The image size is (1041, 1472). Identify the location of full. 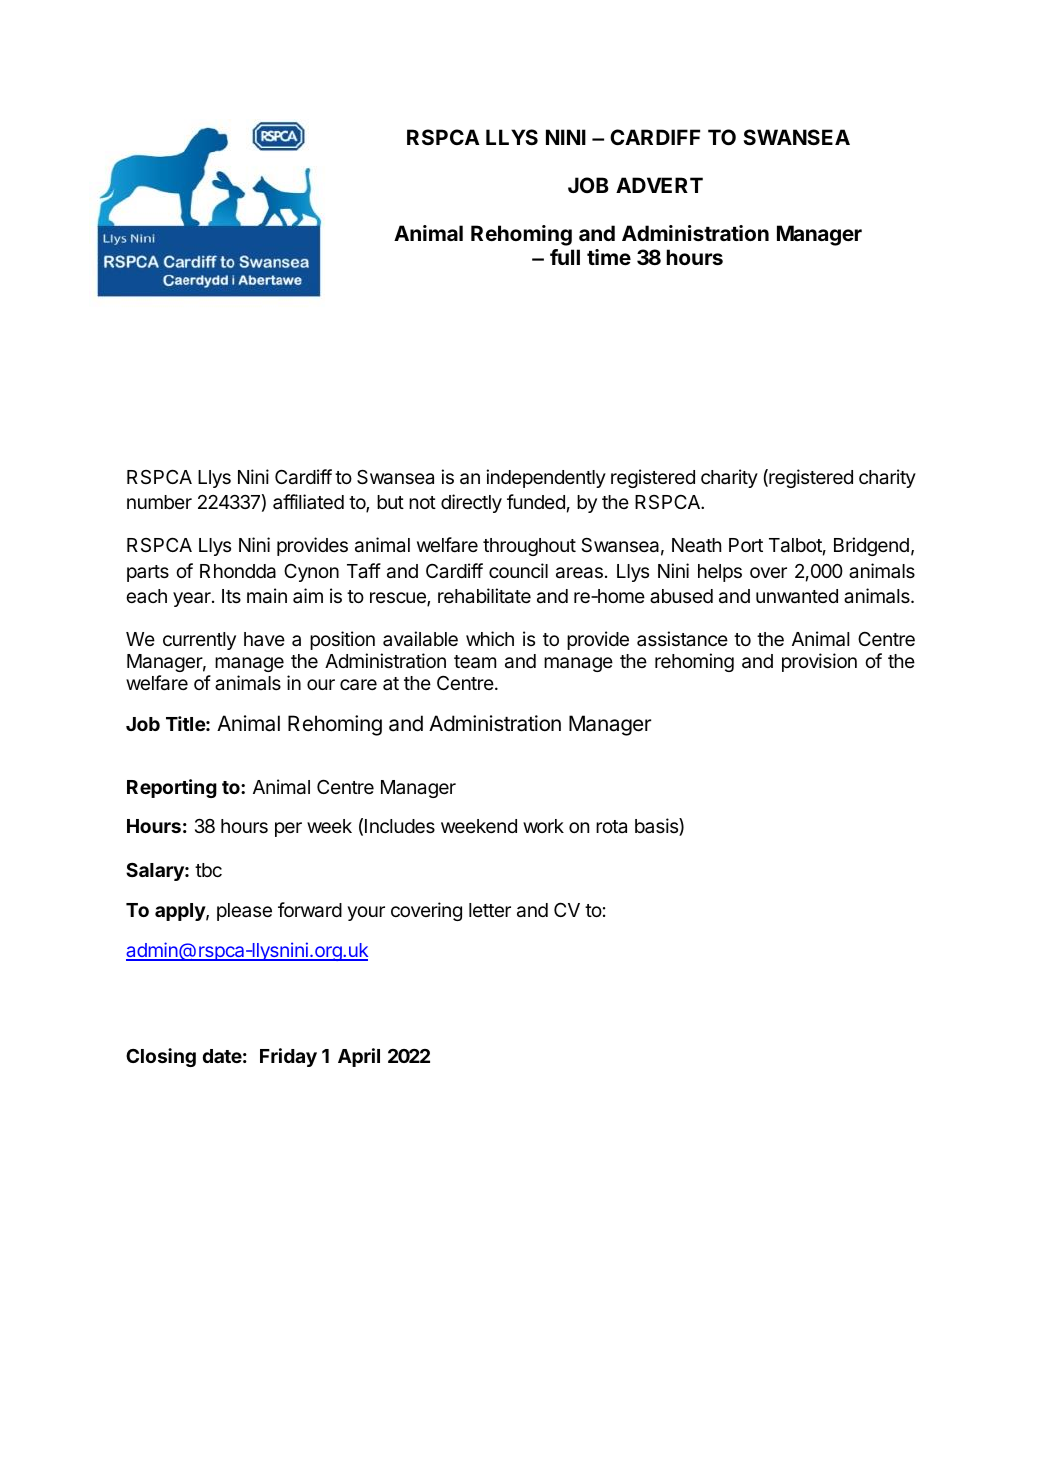
(565, 257).
